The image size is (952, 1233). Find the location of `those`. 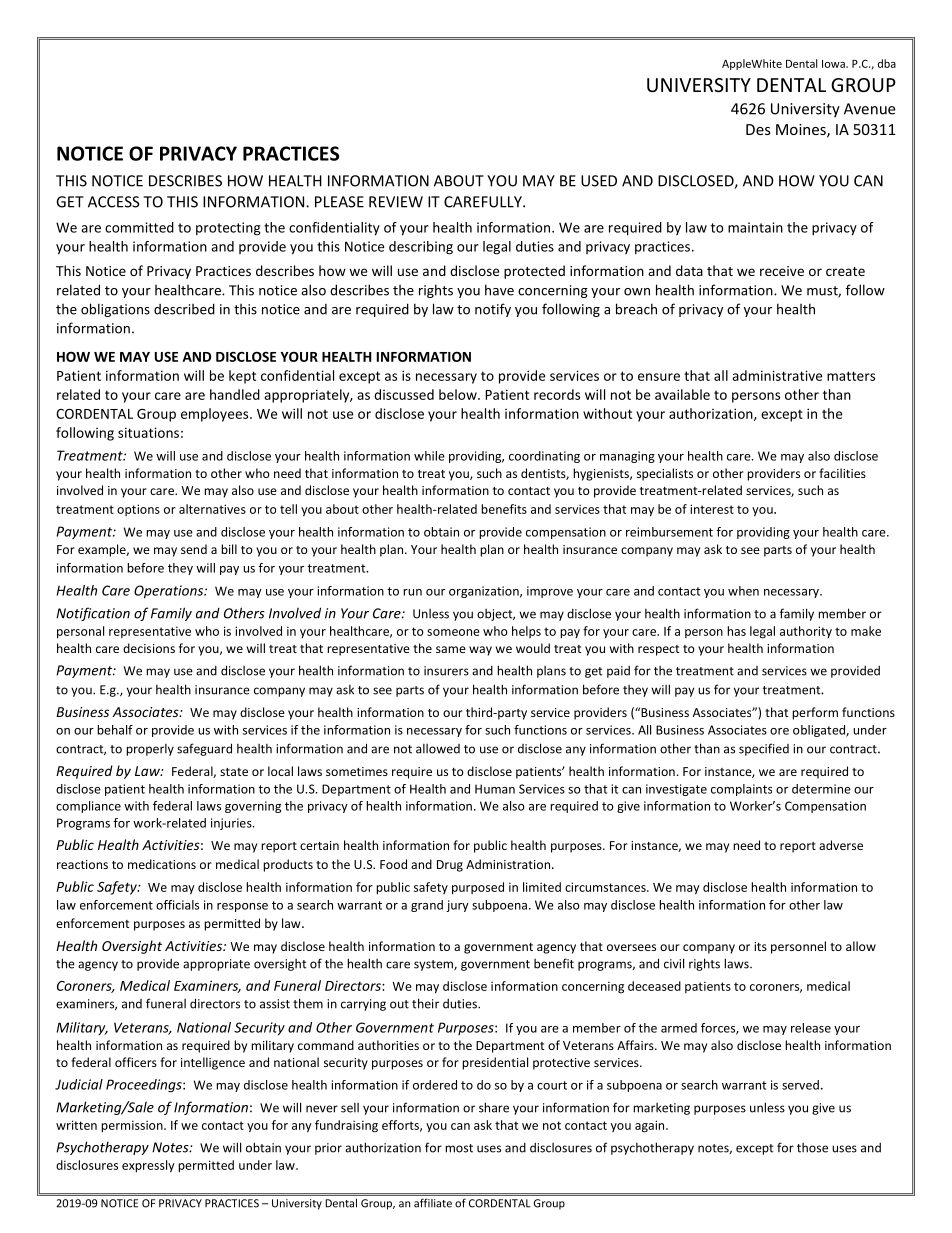

those is located at coordinates (812, 1148).
